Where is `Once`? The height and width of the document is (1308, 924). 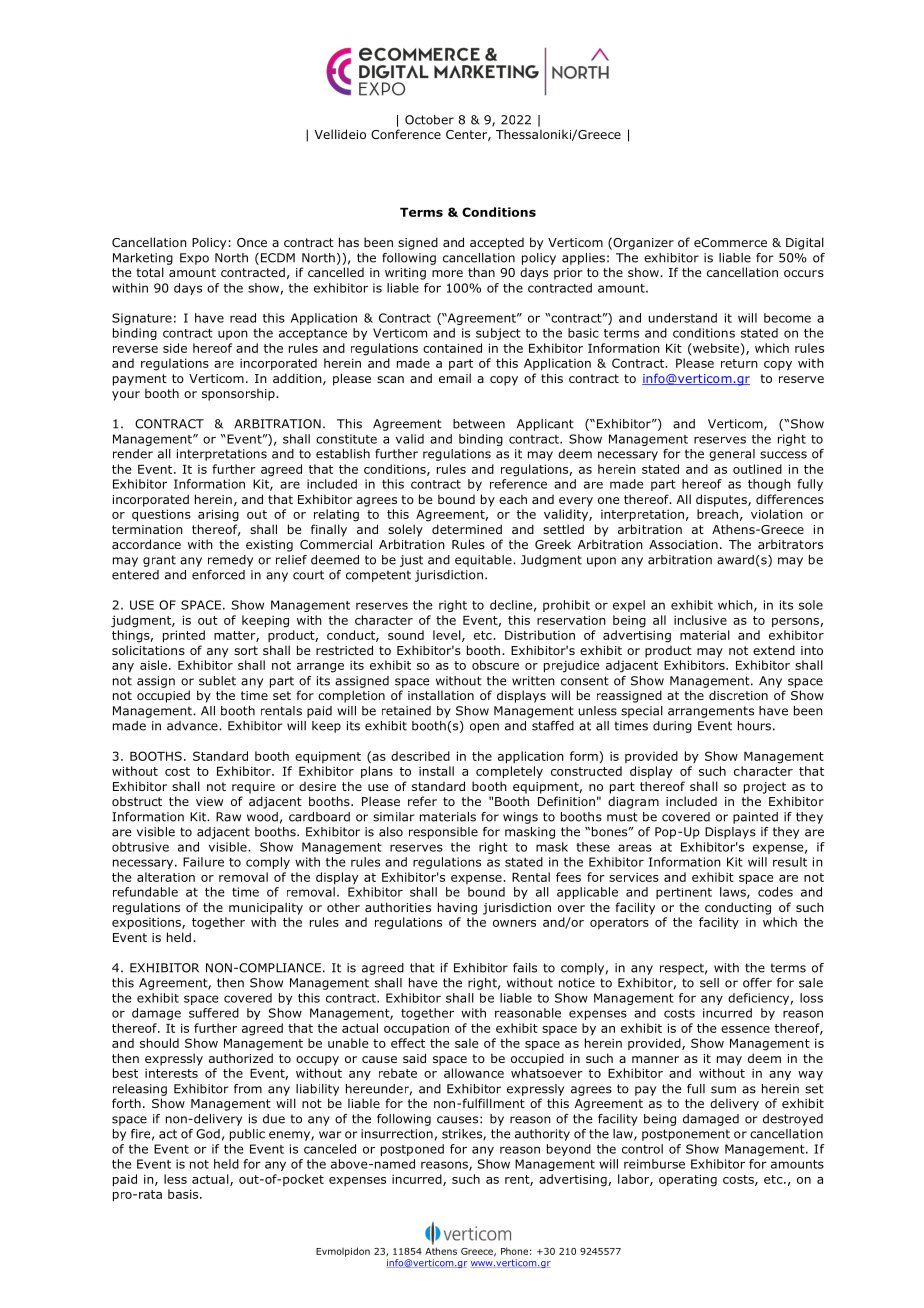 Once is located at coordinates (252, 242).
